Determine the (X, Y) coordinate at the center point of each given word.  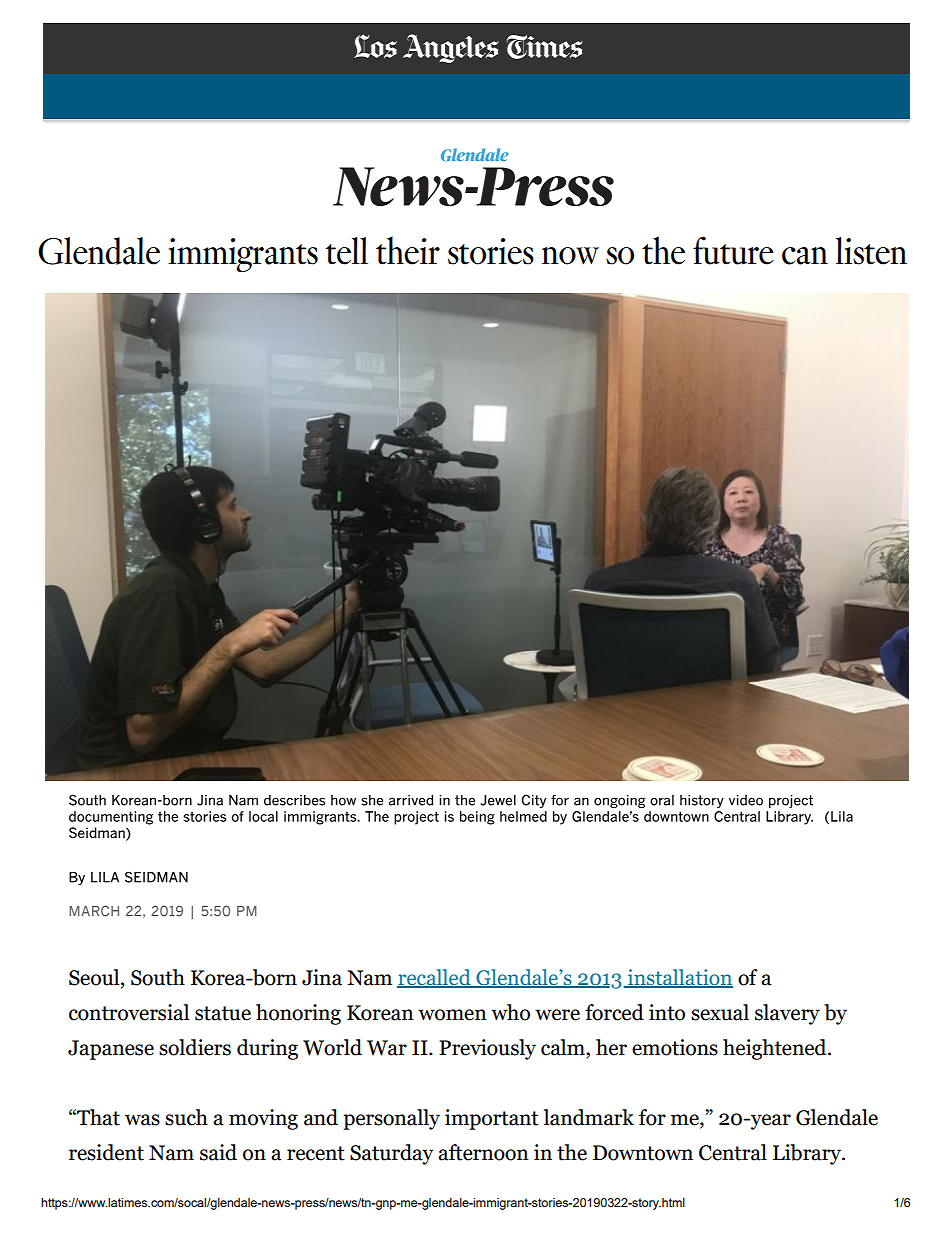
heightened (776, 1049)
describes (294, 800)
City (534, 801)
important (492, 1119)
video (746, 800)
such (186, 1117)
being (477, 818)
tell (347, 251)
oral (662, 800)
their (408, 250)
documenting (111, 818)
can (805, 256)
